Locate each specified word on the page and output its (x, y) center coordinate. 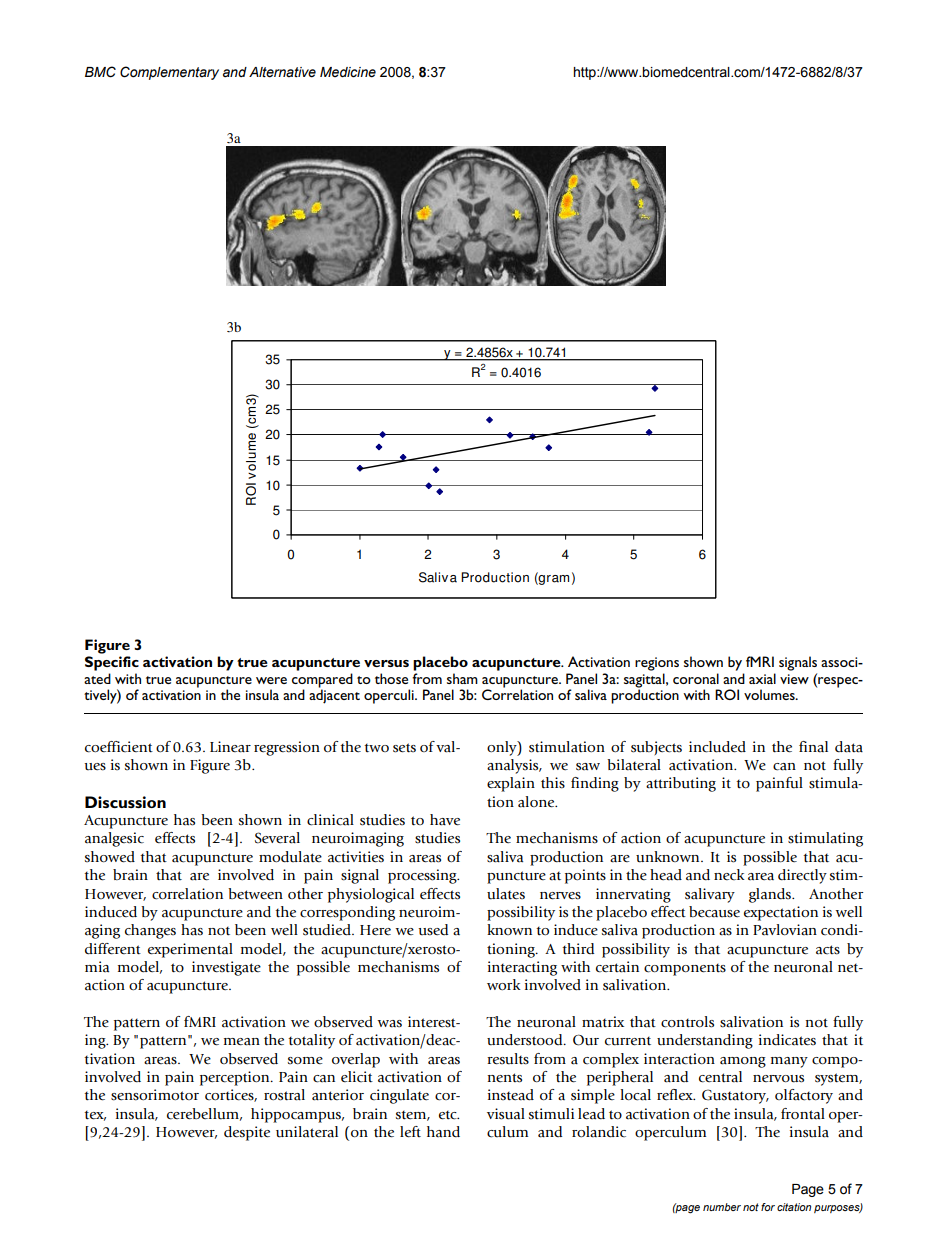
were (271, 680)
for (768, 1207)
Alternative (282, 72)
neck (729, 874)
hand (443, 1132)
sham (462, 678)
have (445, 820)
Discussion (125, 802)
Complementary (169, 73)
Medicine (348, 72)
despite (247, 1133)
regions (657, 664)
